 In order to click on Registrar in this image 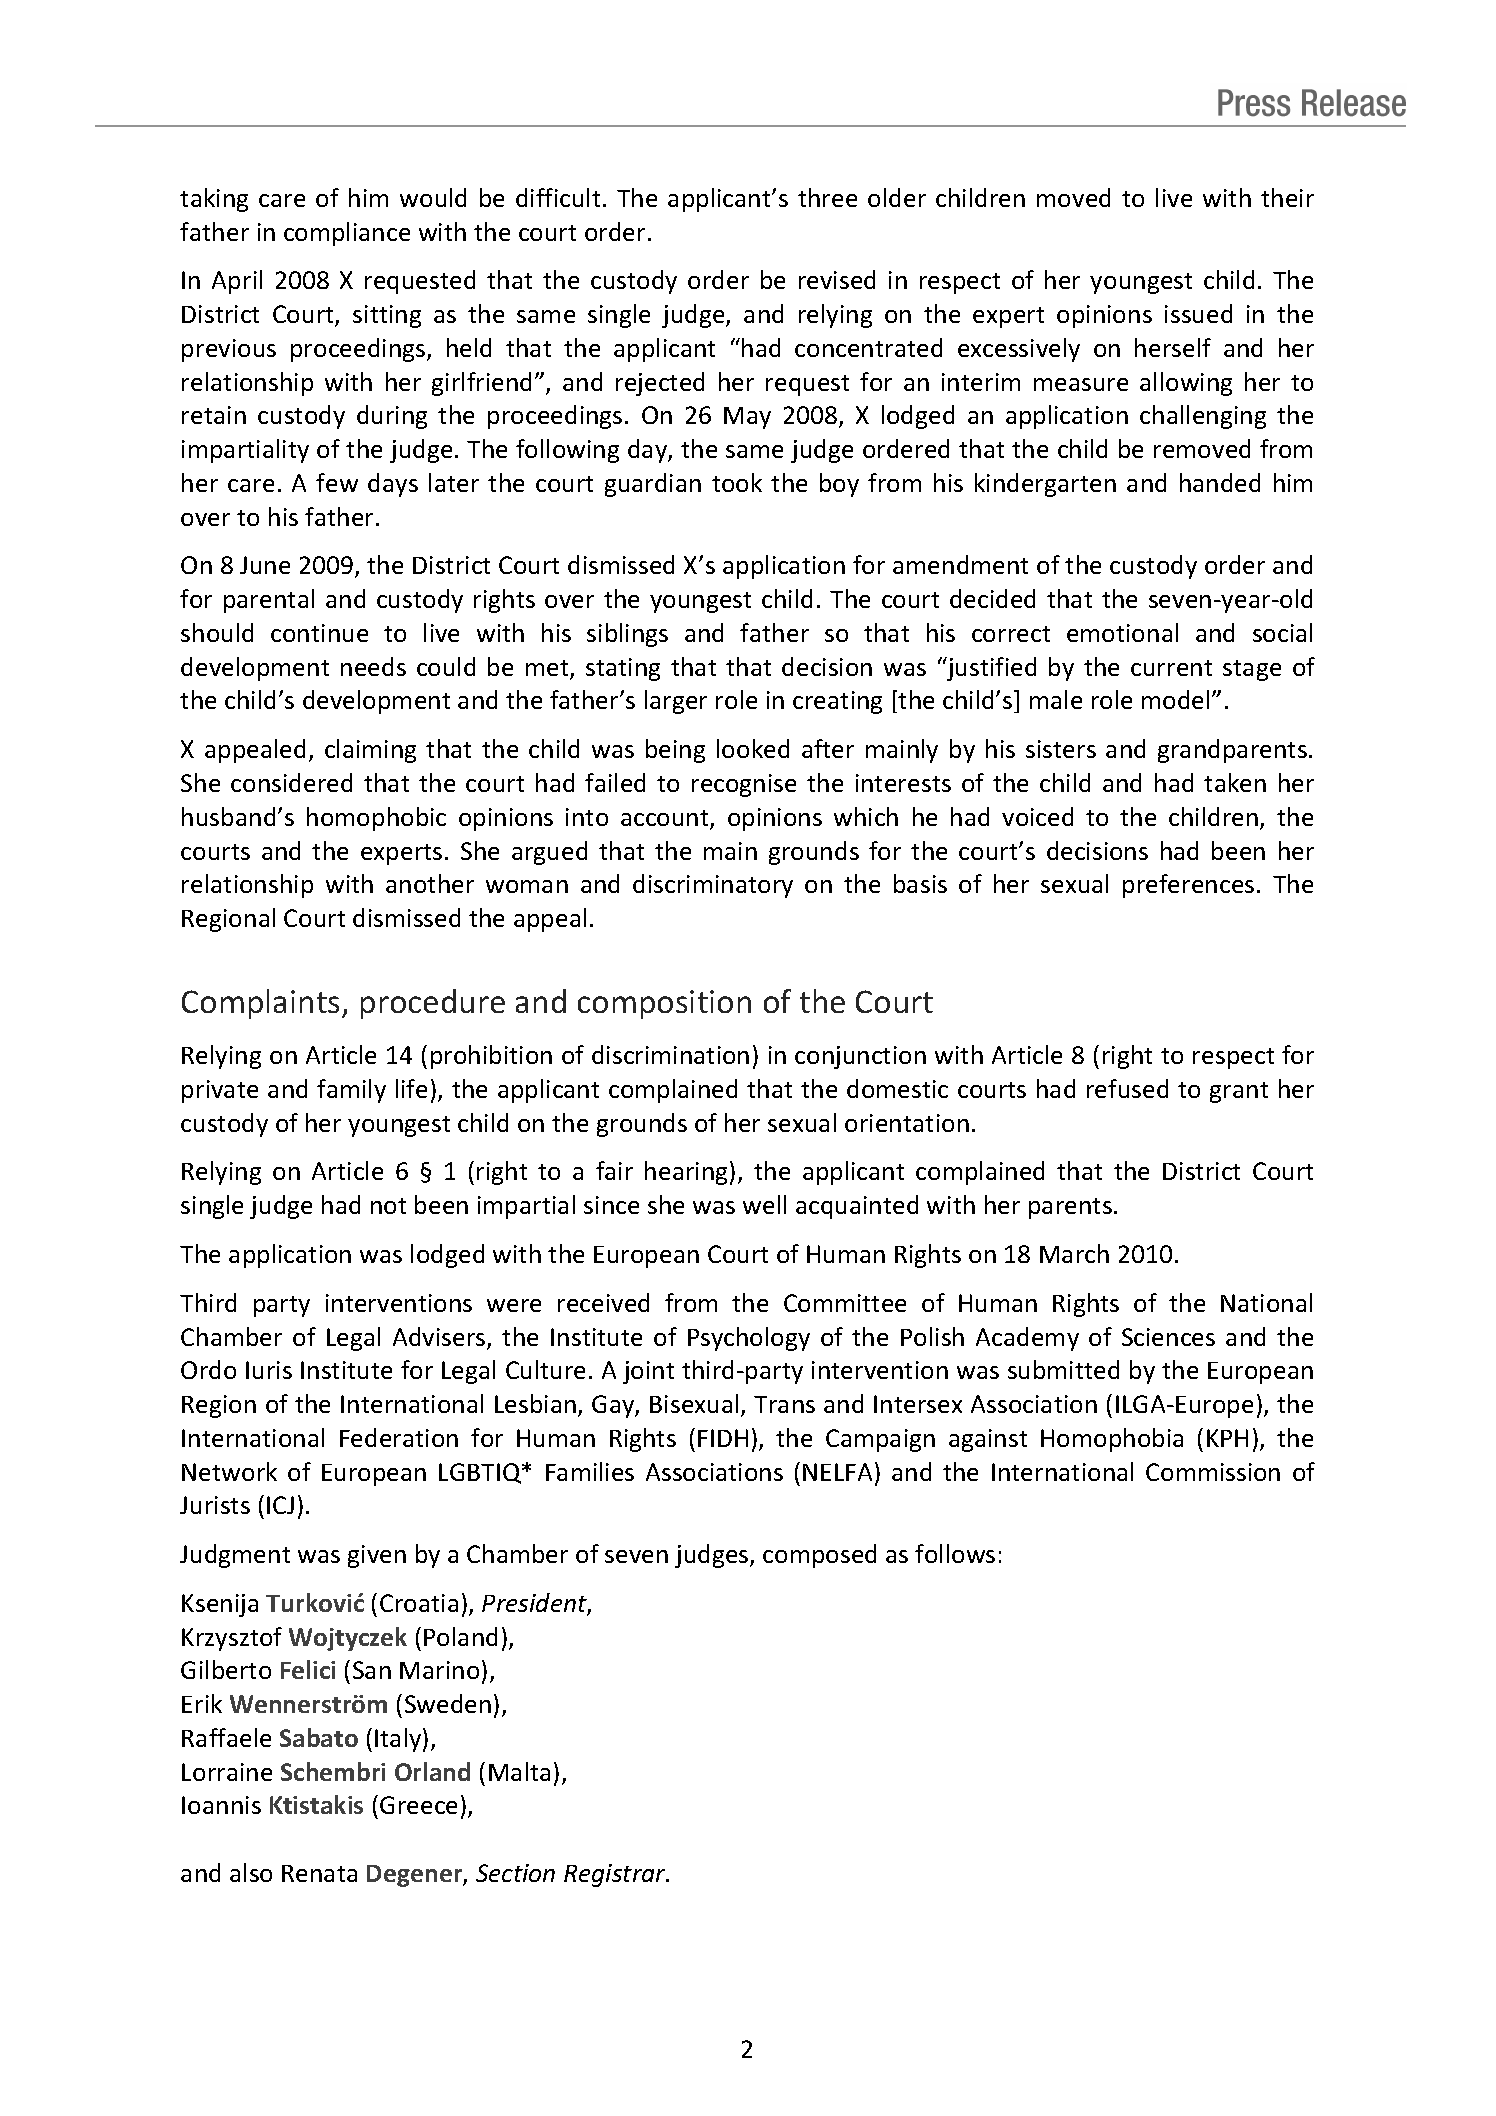, I will do `click(616, 1875)`.
